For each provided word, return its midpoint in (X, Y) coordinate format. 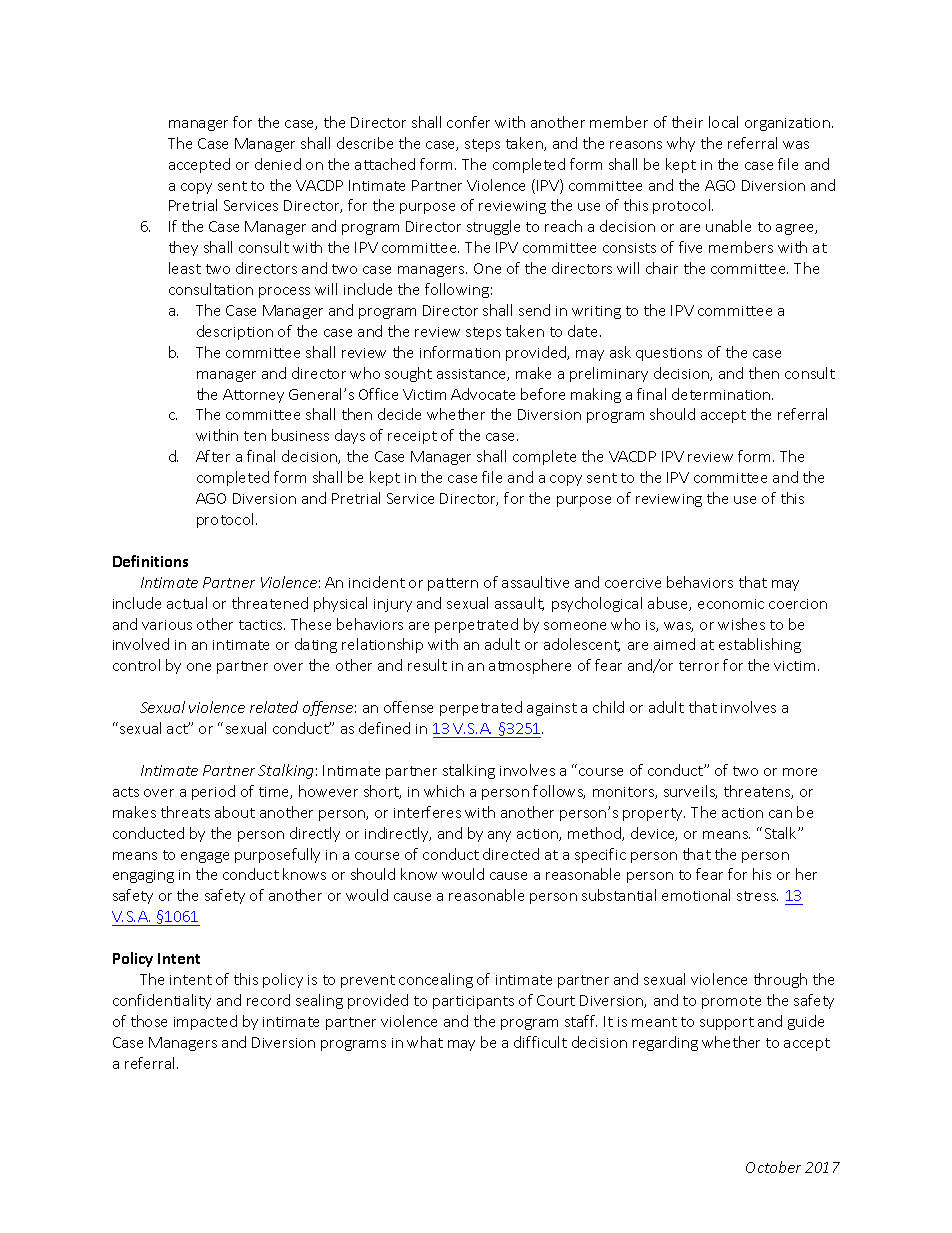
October (773, 1167)
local (723, 122)
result (427, 665)
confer (468, 122)
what (425, 1042)
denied (278, 164)
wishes (741, 624)
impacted (205, 1022)
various (167, 625)
